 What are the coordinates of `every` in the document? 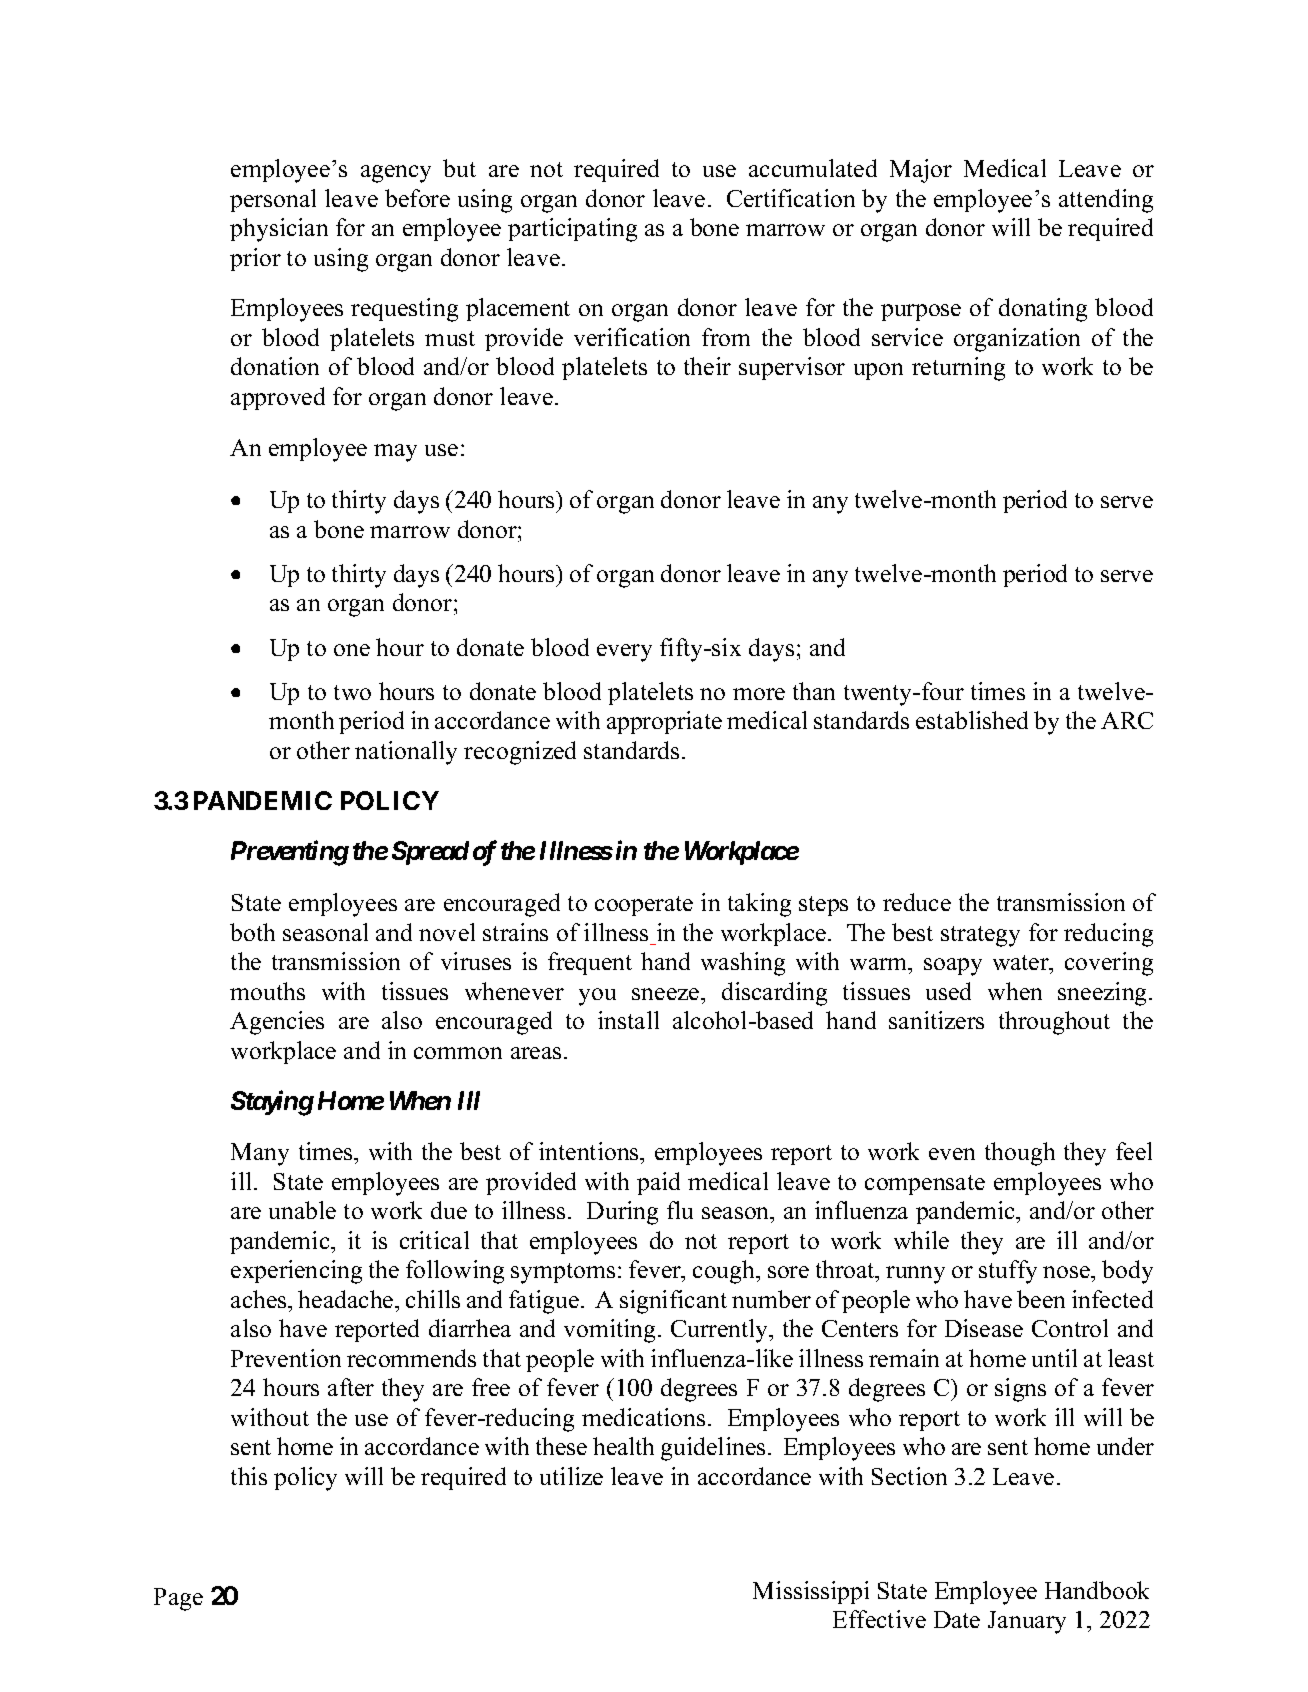 It's located at (624, 653).
